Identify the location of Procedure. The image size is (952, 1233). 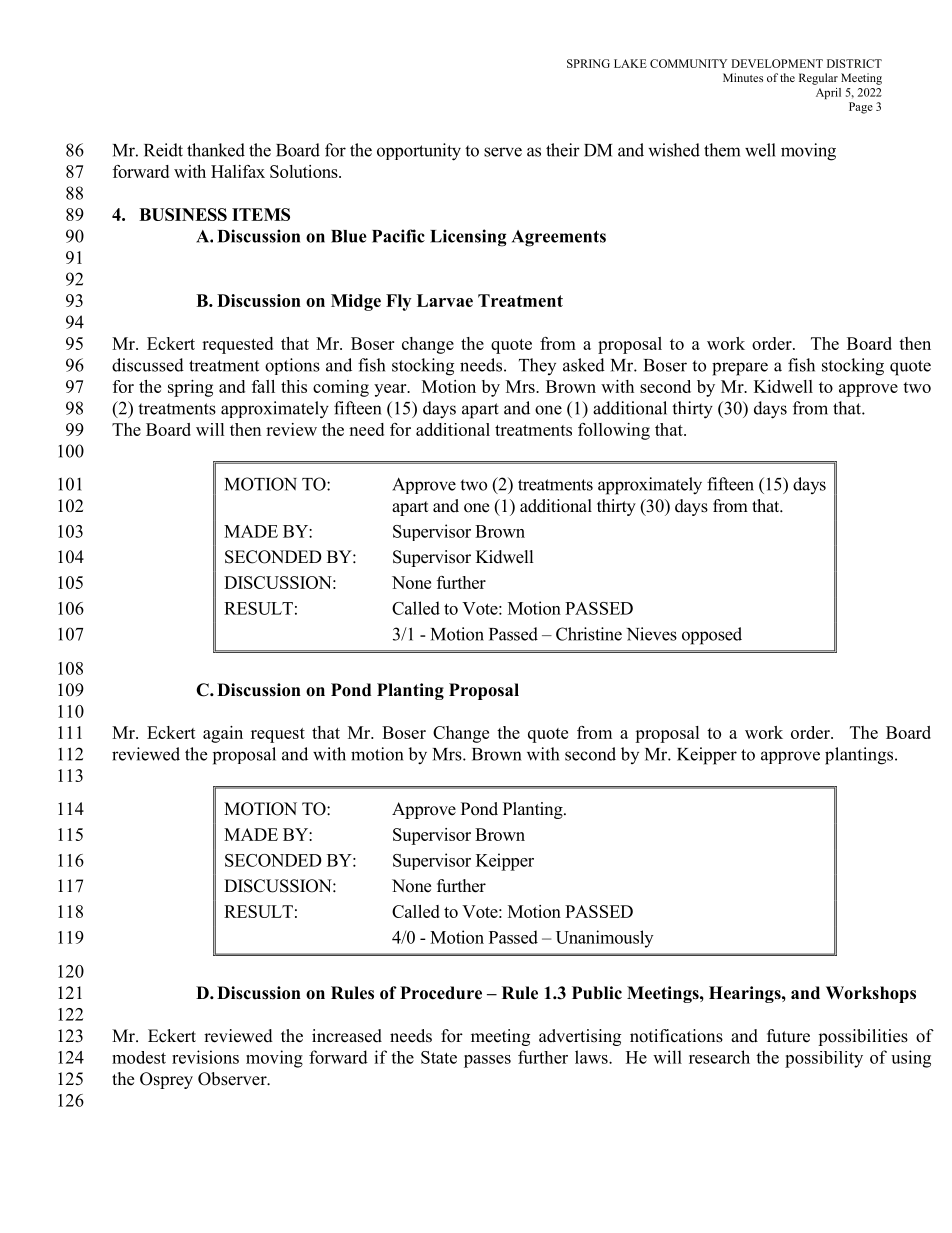
(441, 993).
